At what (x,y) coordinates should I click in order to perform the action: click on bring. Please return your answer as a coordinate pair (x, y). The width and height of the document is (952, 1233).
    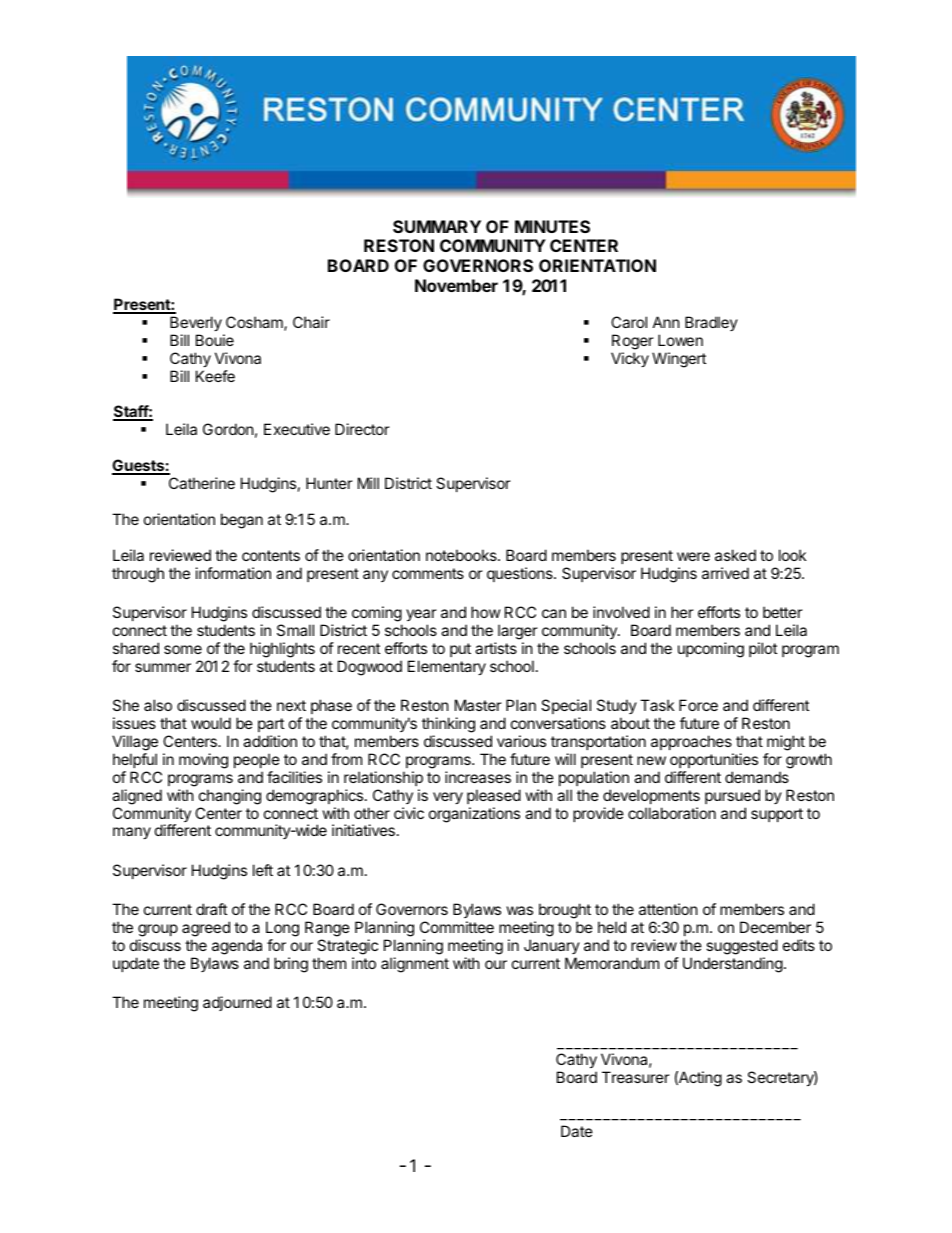
    Looking at the image, I should click on (291, 965).
